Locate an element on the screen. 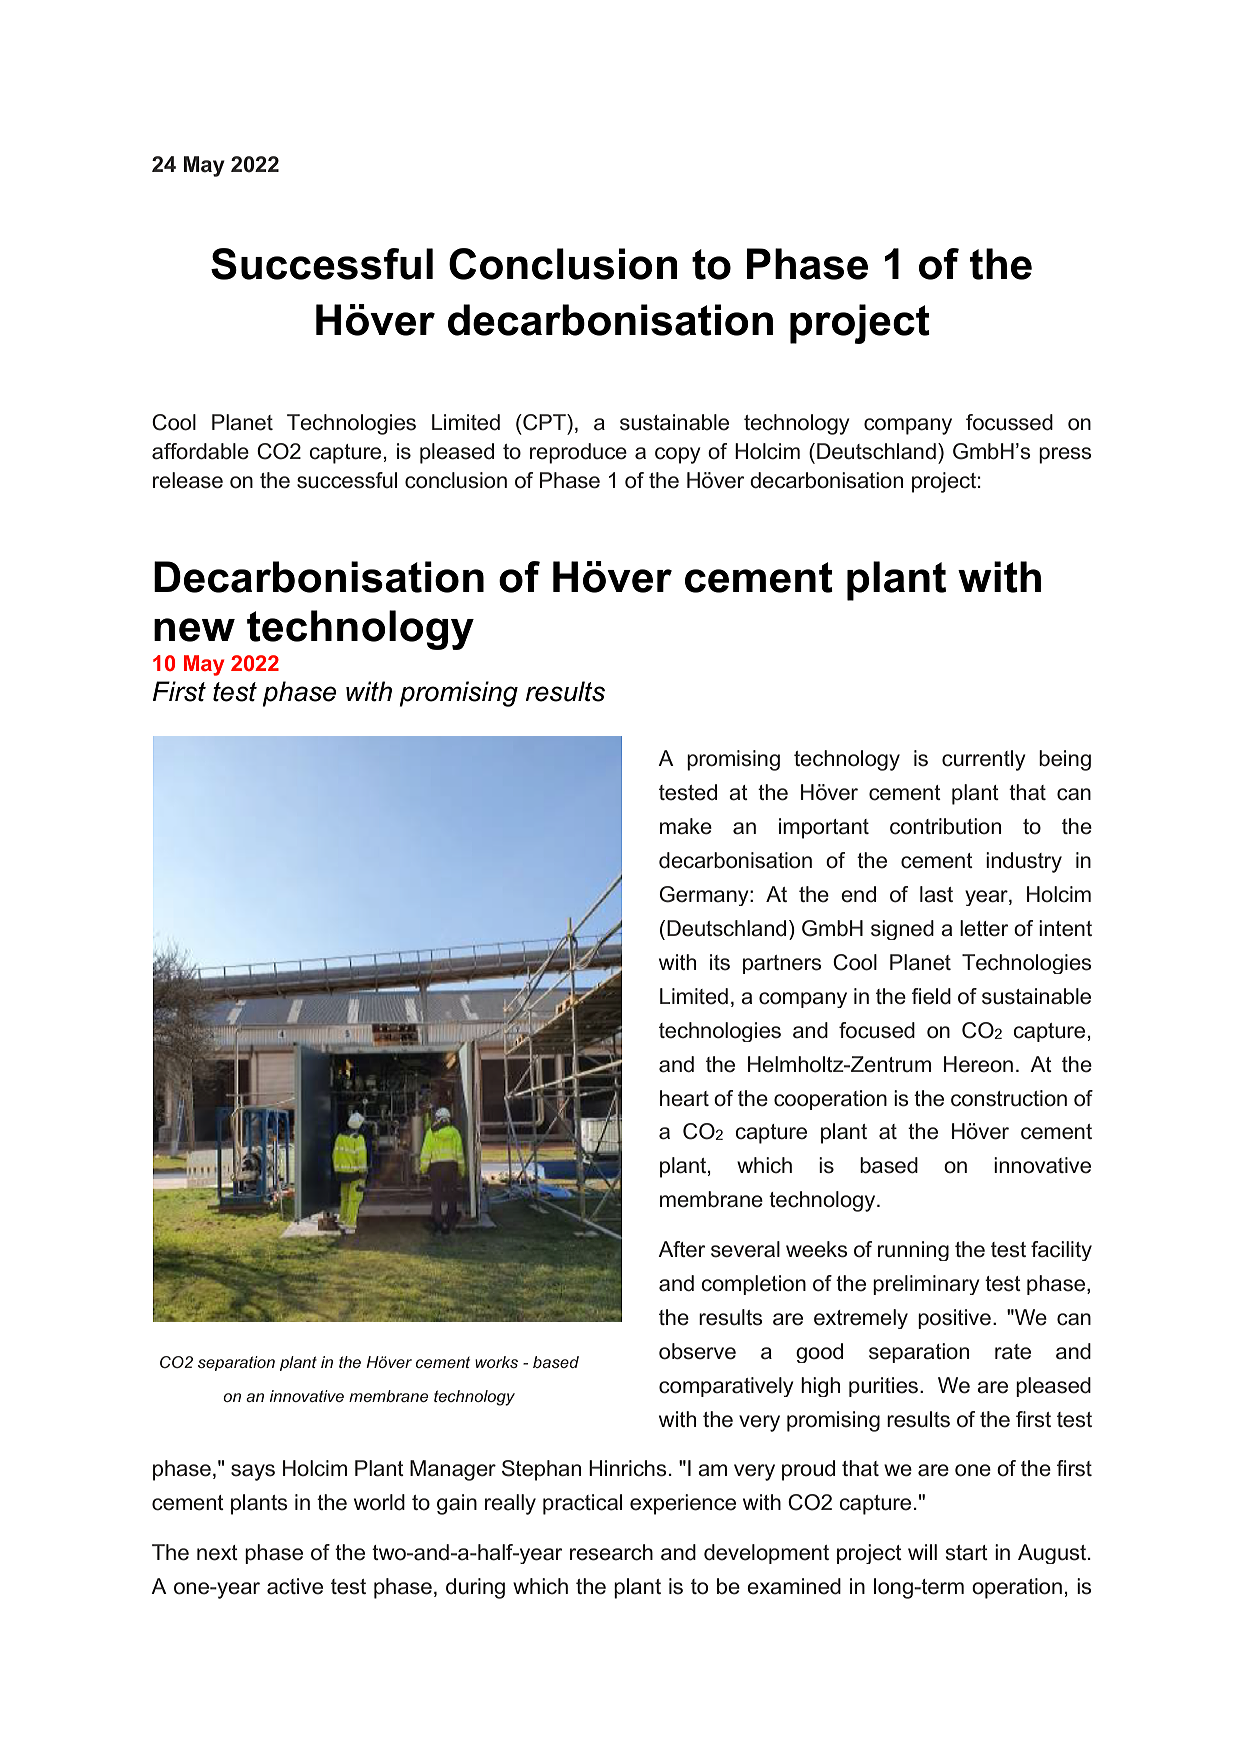  works is located at coordinates (496, 1362).
